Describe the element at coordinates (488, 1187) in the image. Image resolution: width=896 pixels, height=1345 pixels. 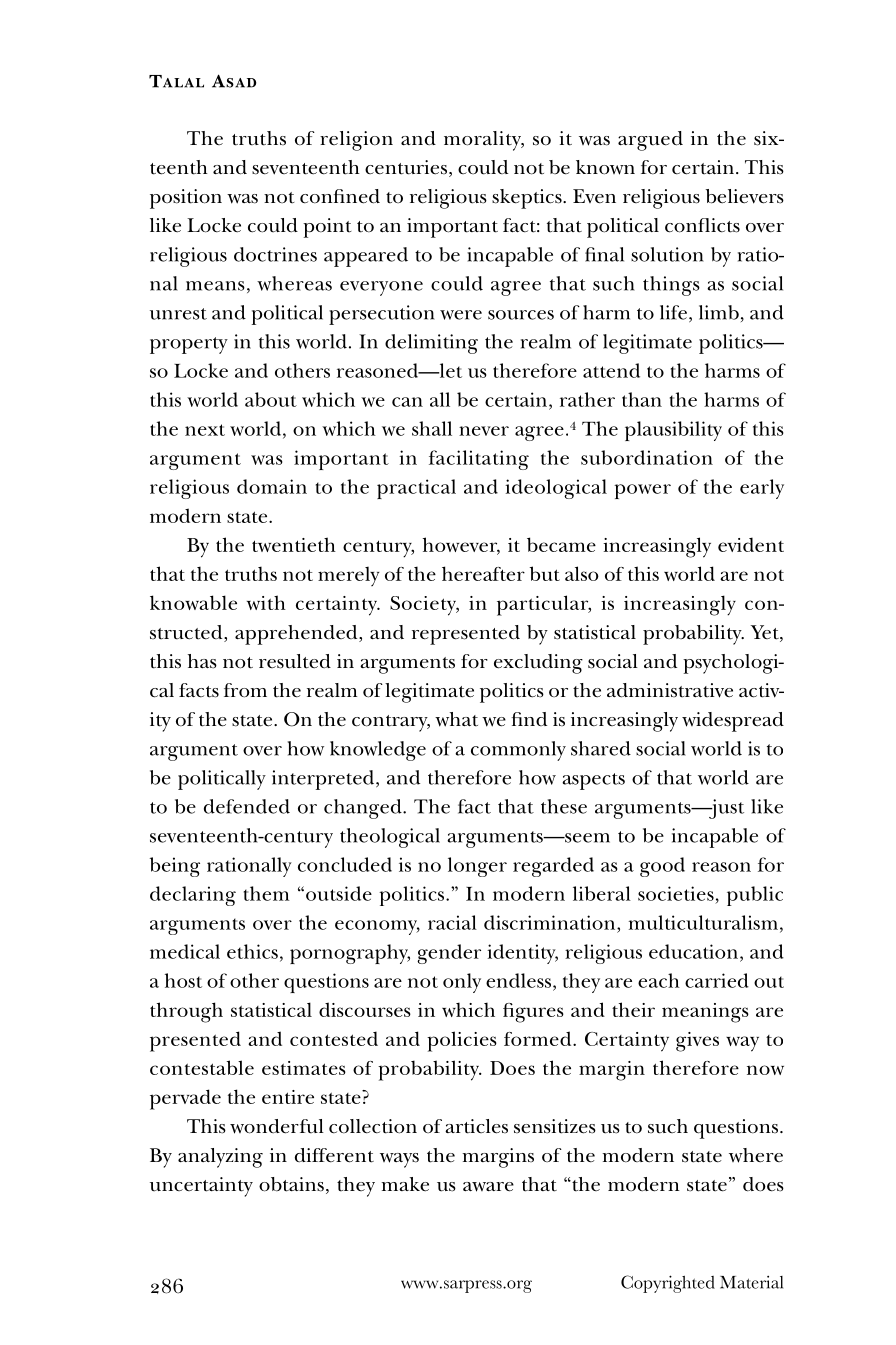
I see `aware` at that location.
